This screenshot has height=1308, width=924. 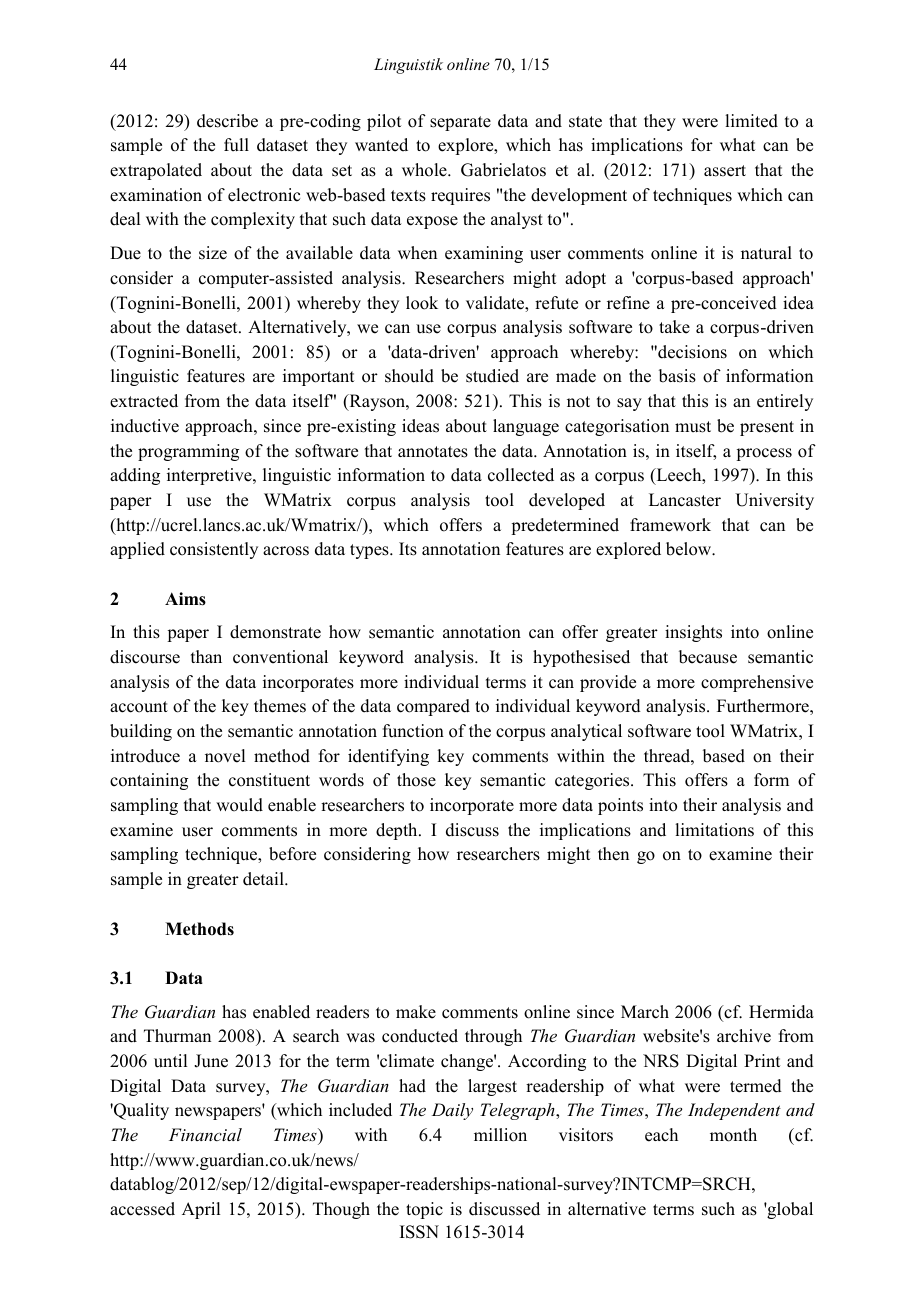 What do you see at coordinates (521, 475) in the screenshot?
I see `collected` at bounding box center [521, 475].
